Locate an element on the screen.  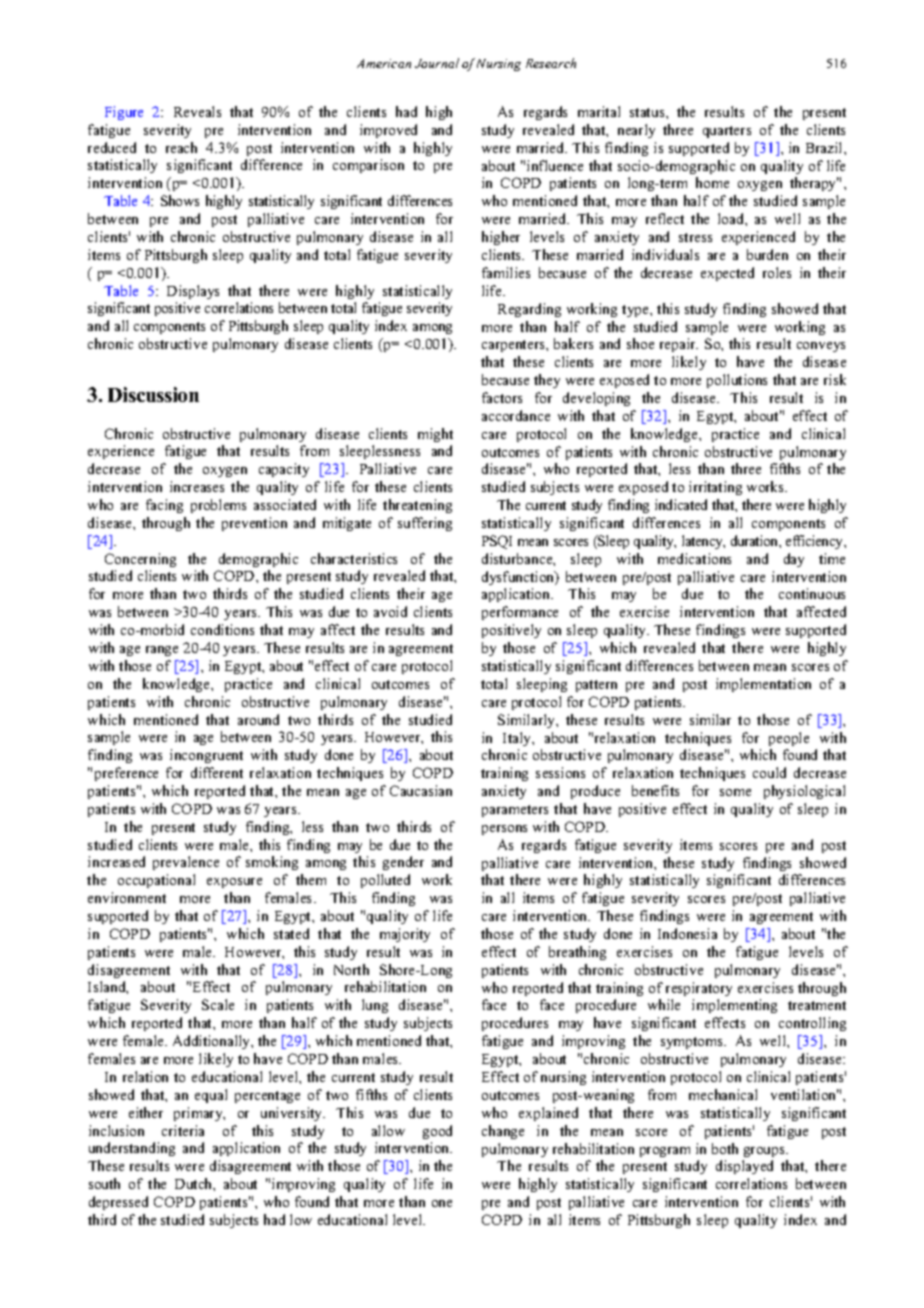
implementation is located at coordinates (763, 685).
